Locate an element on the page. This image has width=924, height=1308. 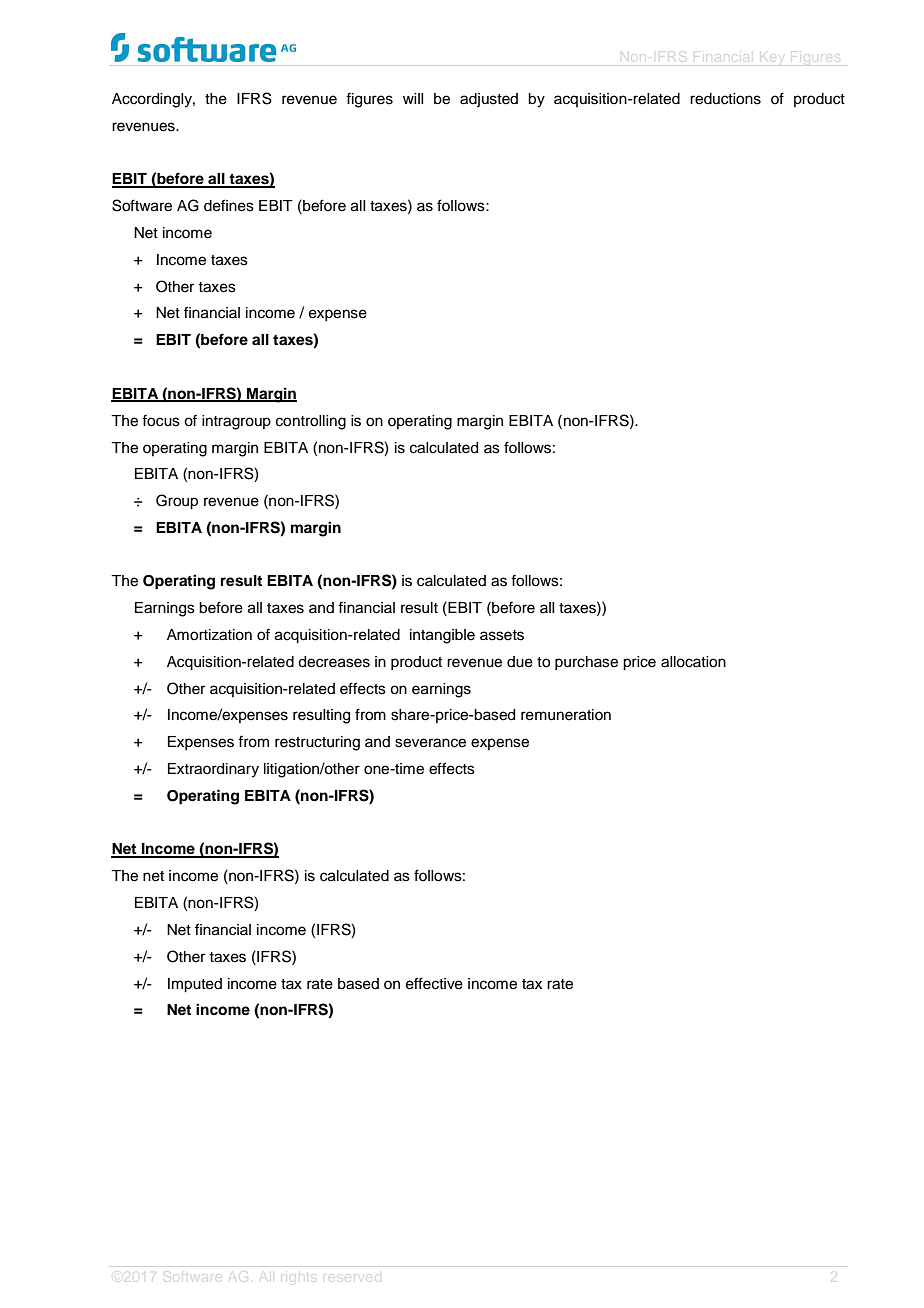
reductions is located at coordinates (725, 99).
